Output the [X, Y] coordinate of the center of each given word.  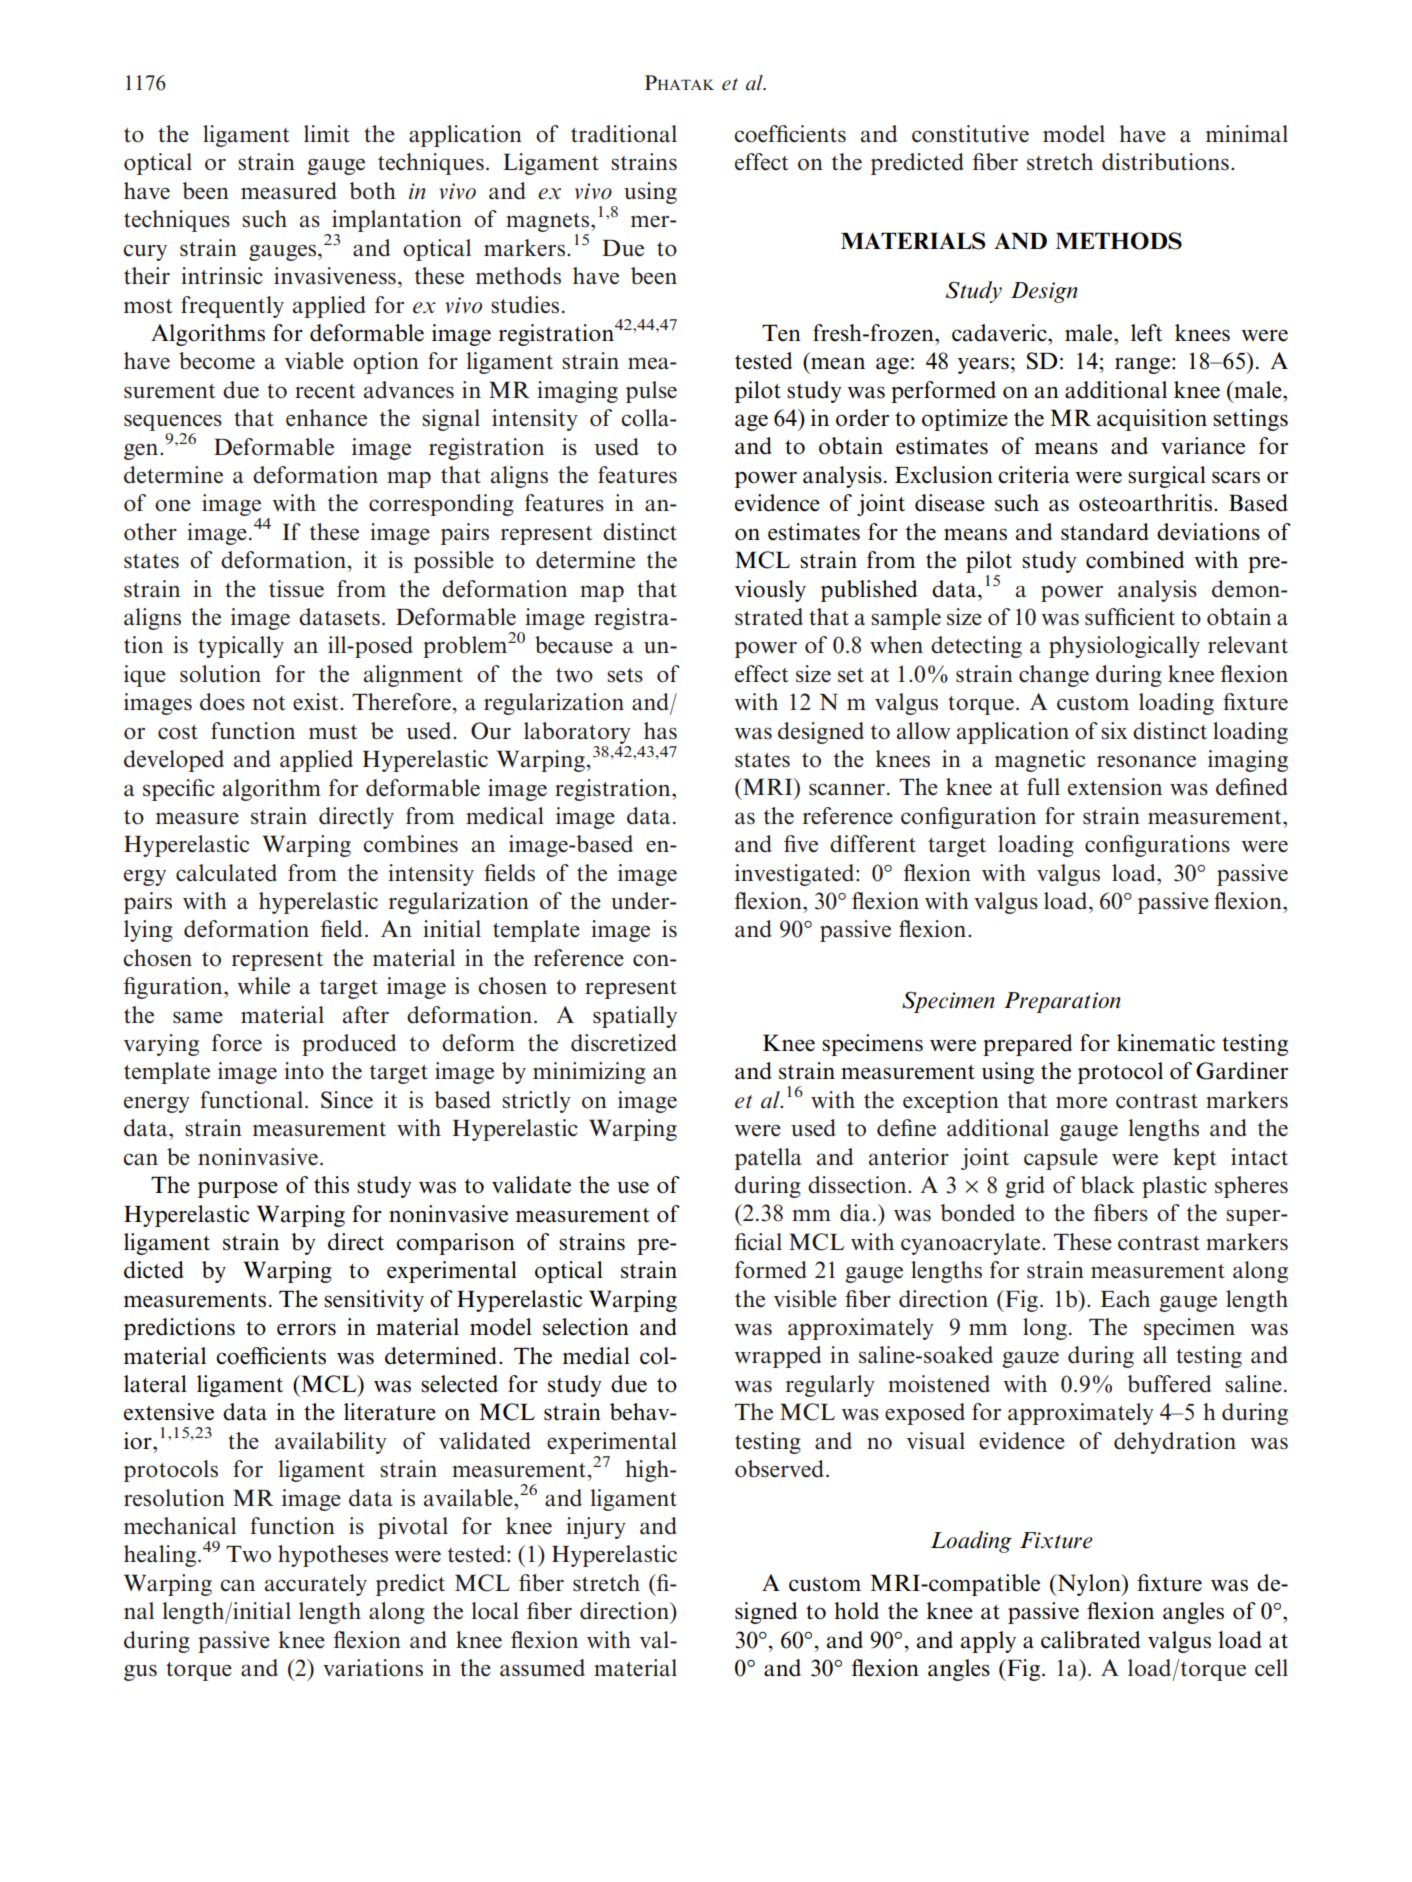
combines [410, 844]
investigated [796, 875]
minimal [1247, 134]
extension [1115, 787]
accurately [316, 1585]
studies [525, 305]
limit [327, 133]
